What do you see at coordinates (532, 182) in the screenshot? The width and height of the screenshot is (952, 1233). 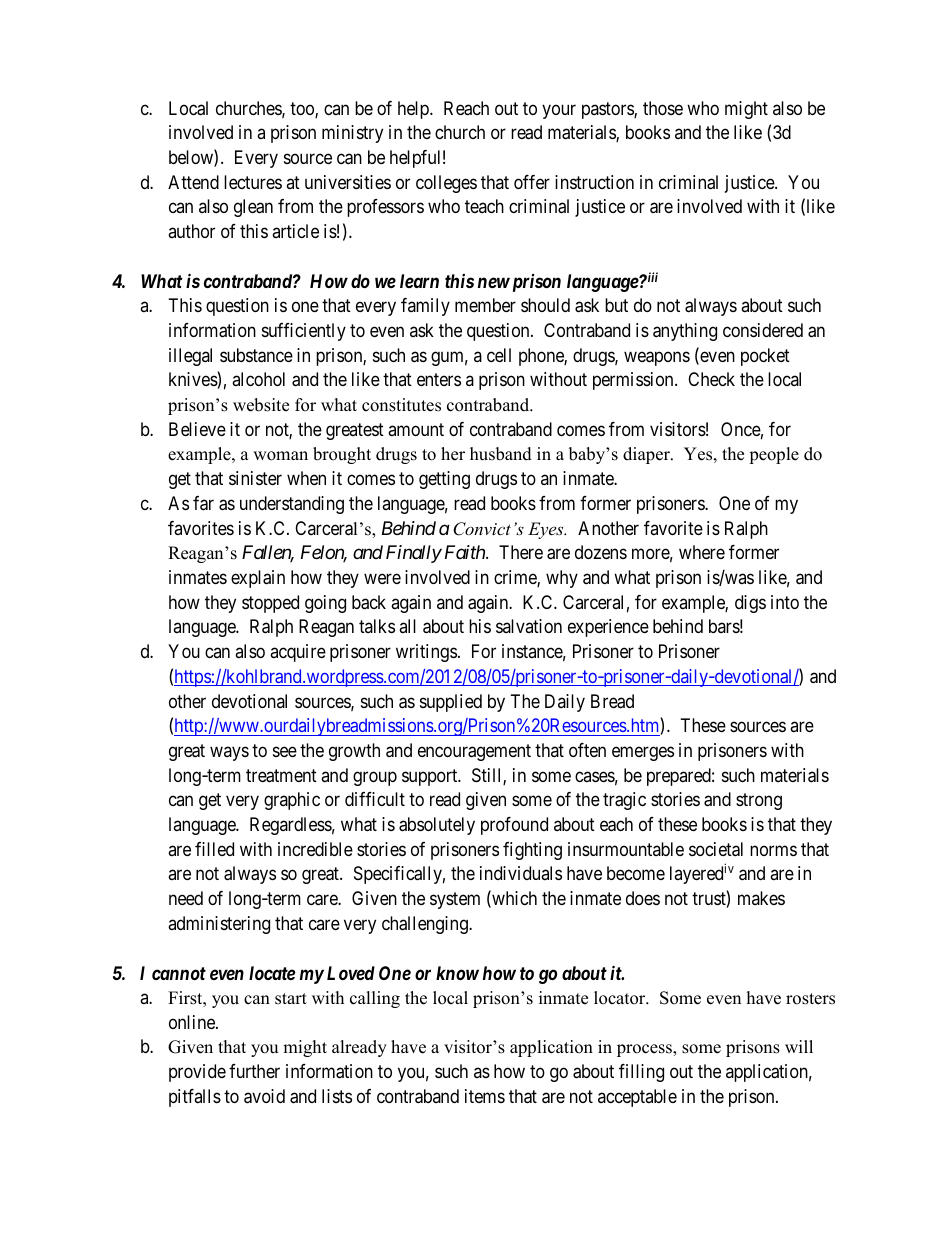 I see `offer` at bounding box center [532, 182].
